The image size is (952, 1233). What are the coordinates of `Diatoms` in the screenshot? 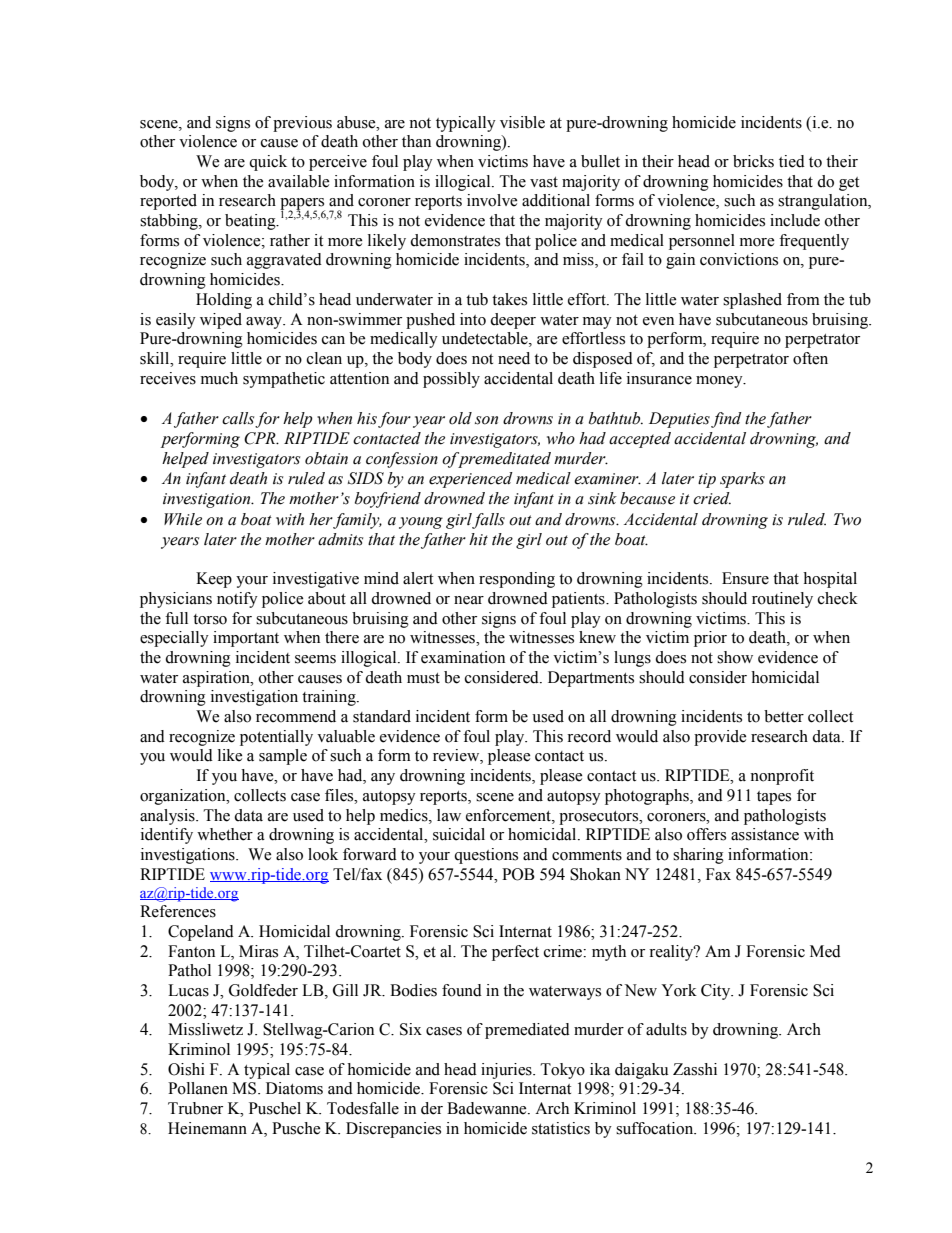 It's located at (294, 1088).
